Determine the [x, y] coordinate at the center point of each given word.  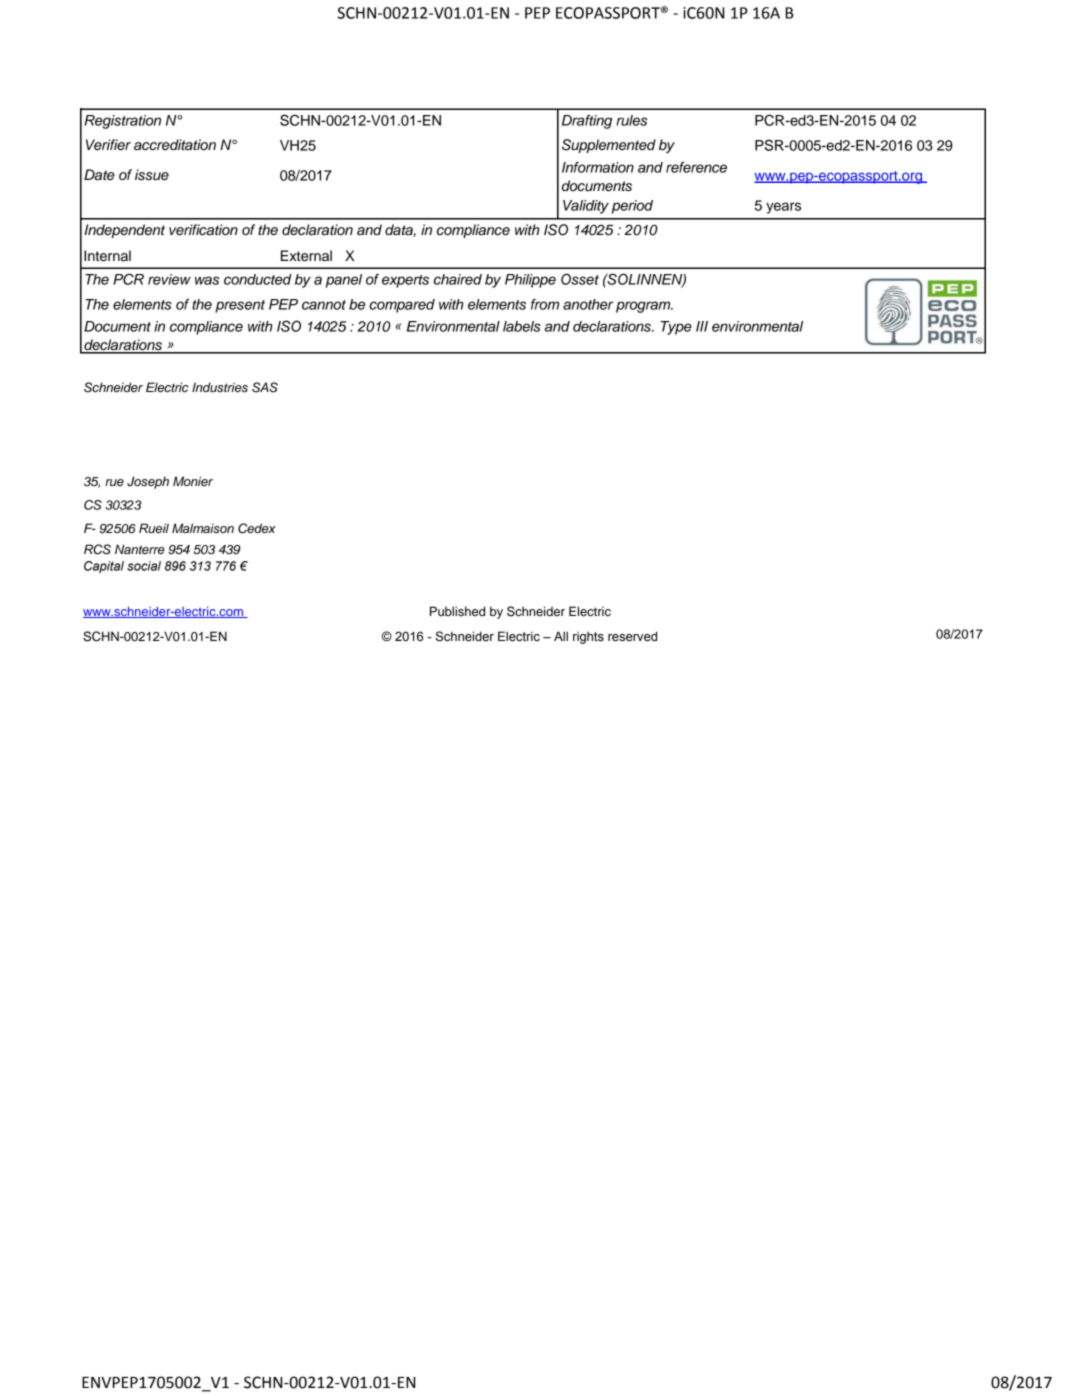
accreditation [175, 145]
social [144, 566]
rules [631, 120]
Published [457, 611]
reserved [632, 636]
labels [522, 326]
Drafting [587, 122]
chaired [458, 279]
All [561, 636]
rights [588, 637]
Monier [193, 481]
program [644, 307]
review [169, 279]
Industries [220, 387]
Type [676, 328]
